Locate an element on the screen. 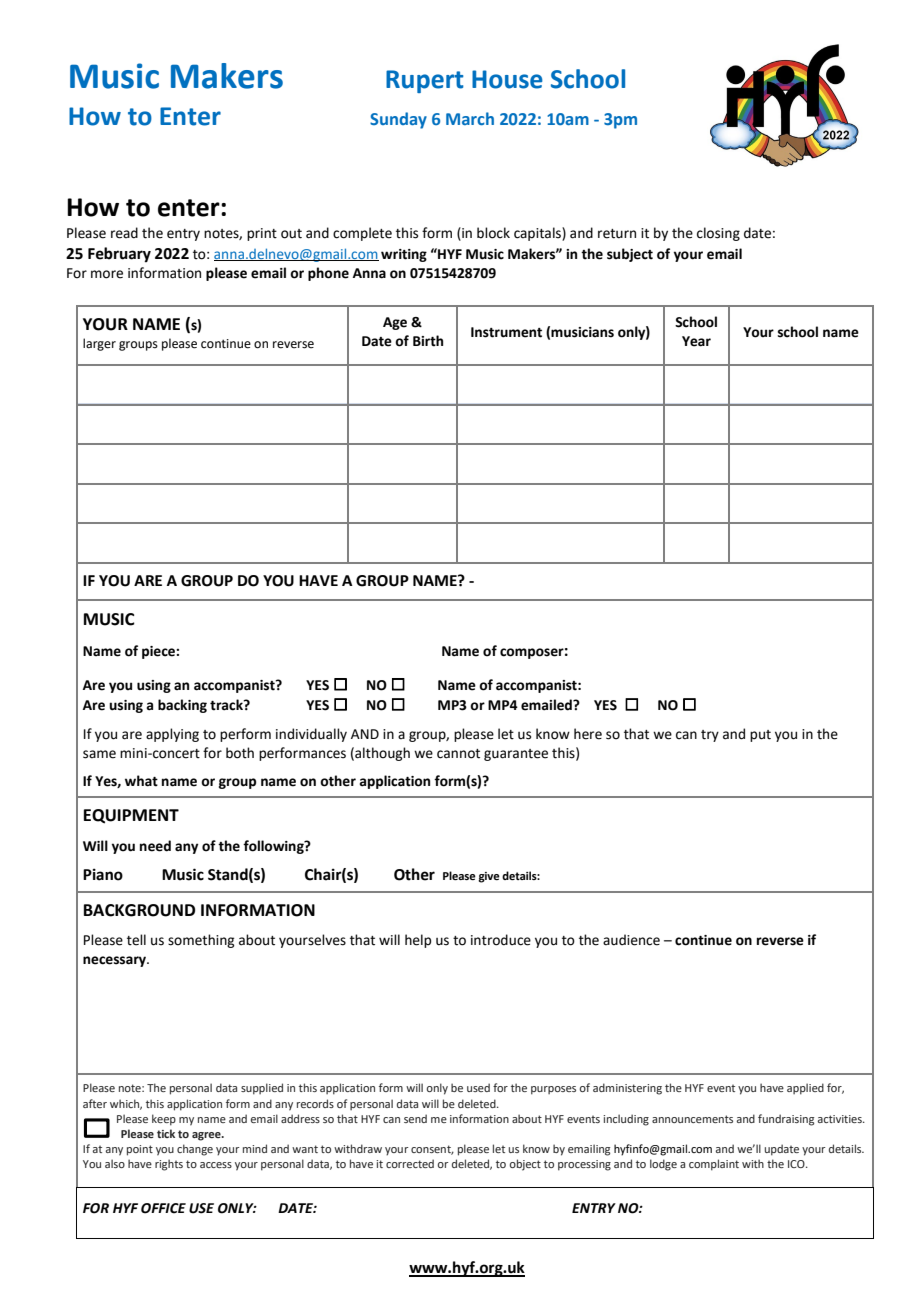  put is located at coordinates (760, 736).
